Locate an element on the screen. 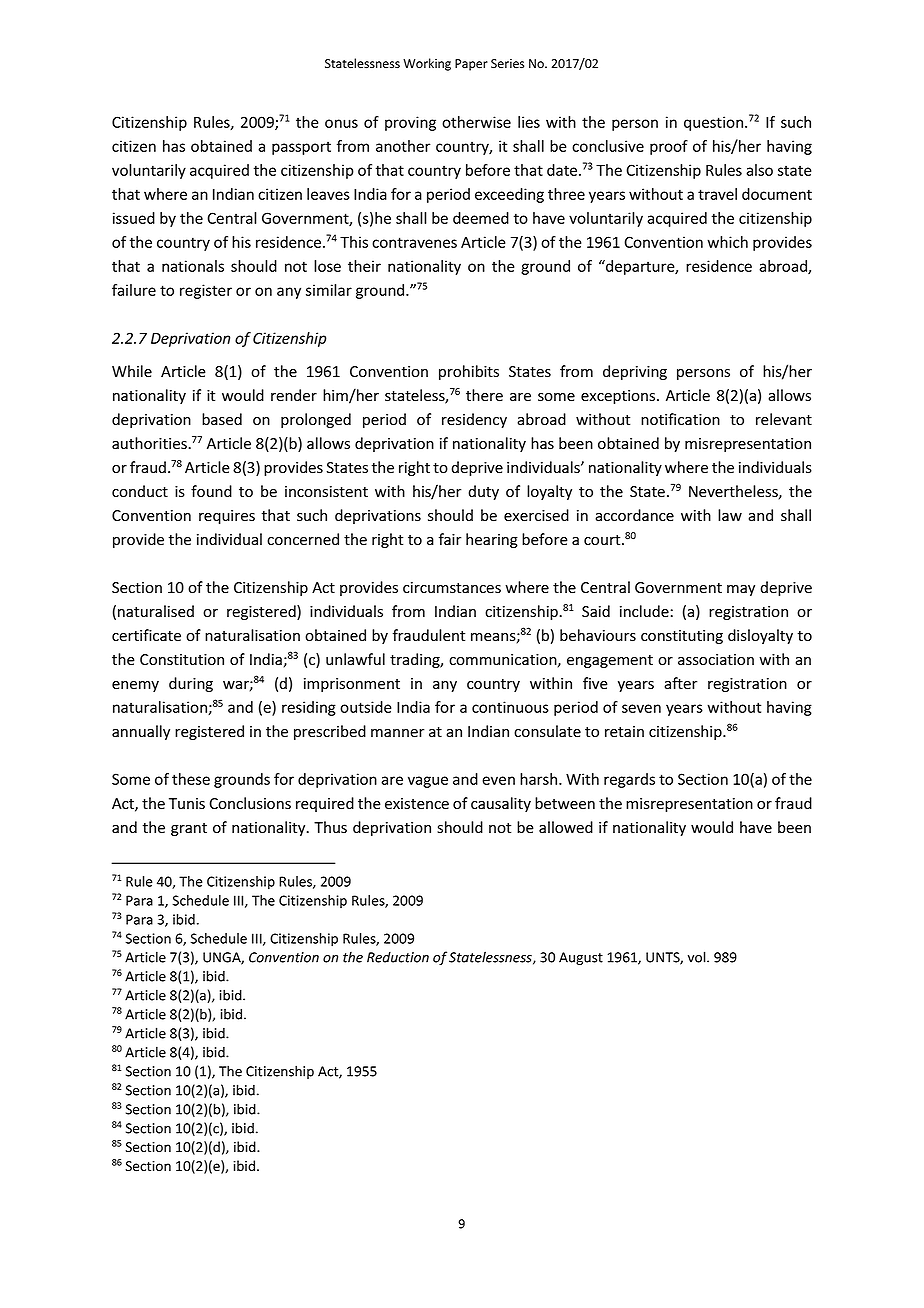  duty is located at coordinates (483, 492).
